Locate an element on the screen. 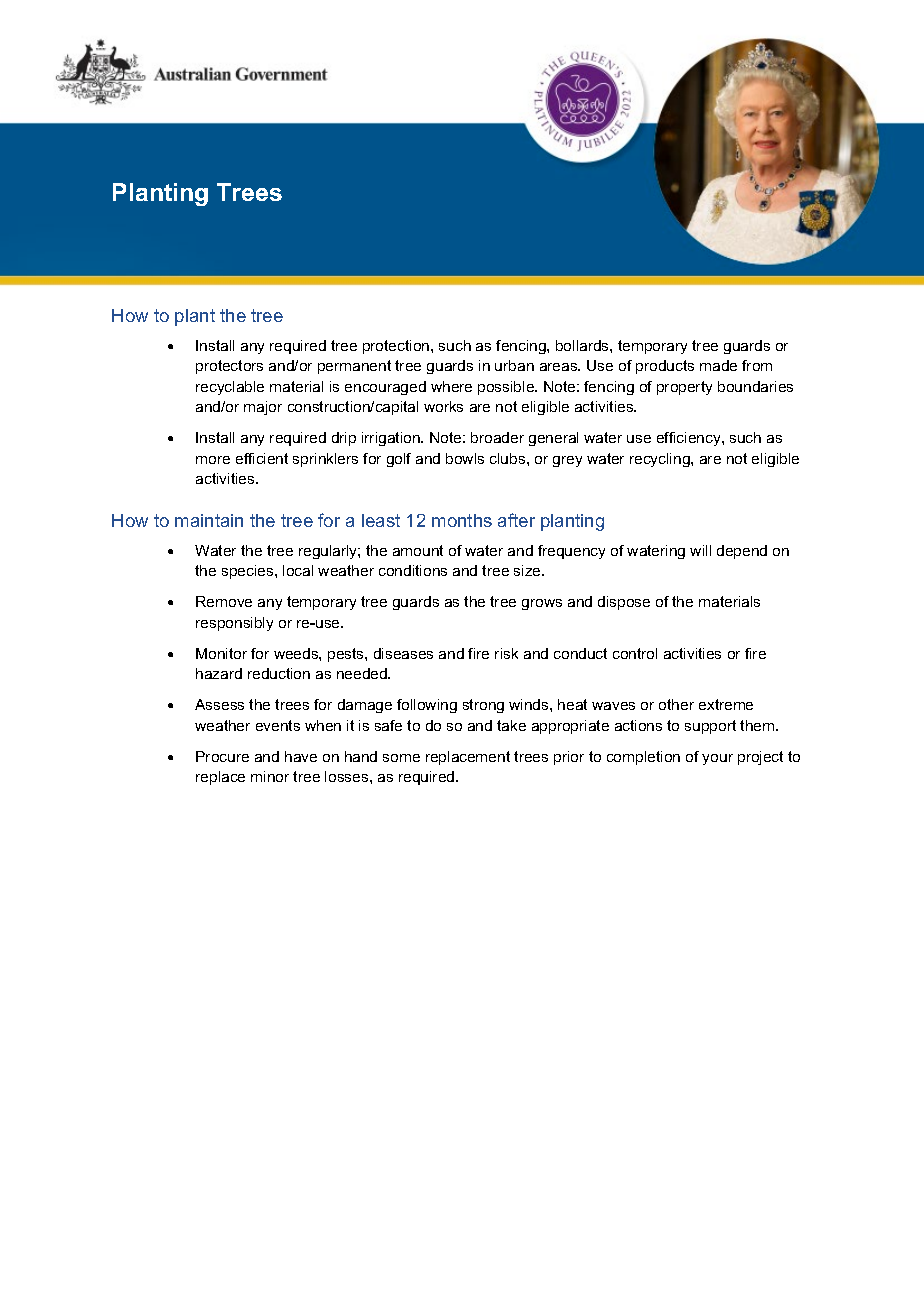 The image size is (924, 1308). efficient is located at coordinates (262, 458).
